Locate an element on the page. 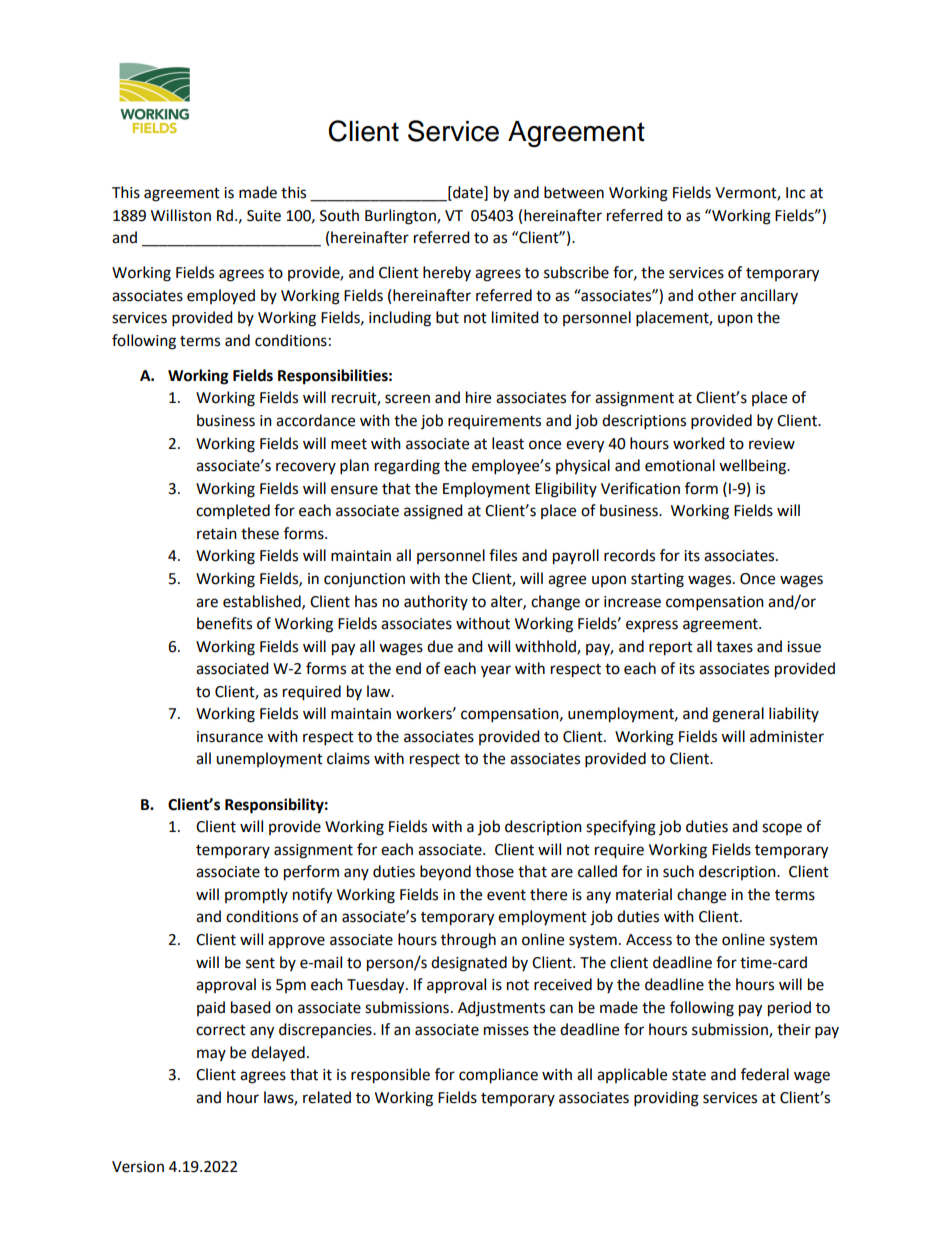  worked is located at coordinates (699, 443).
